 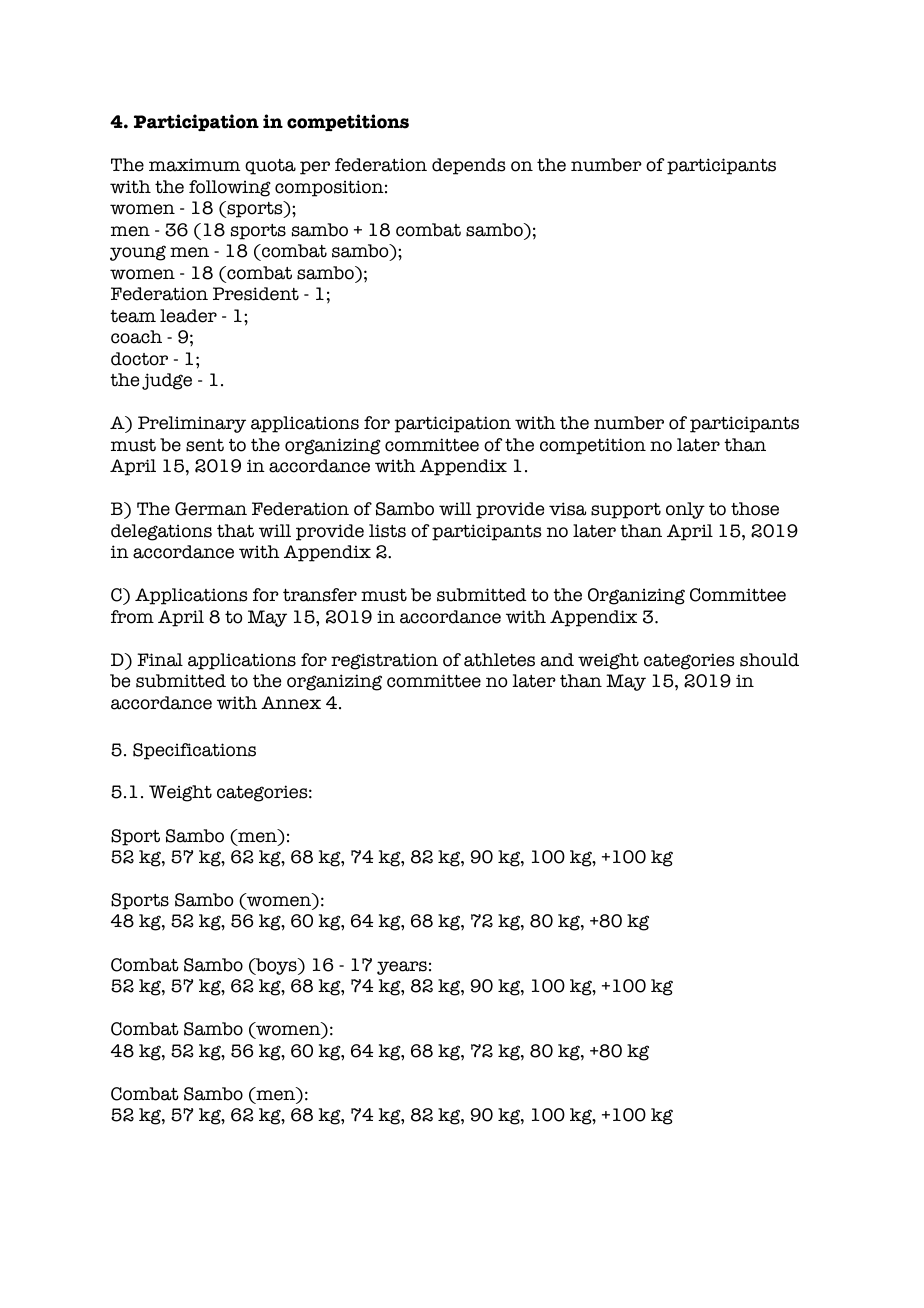 What do you see at coordinates (230, 188) in the page?
I see `following` at bounding box center [230, 188].
